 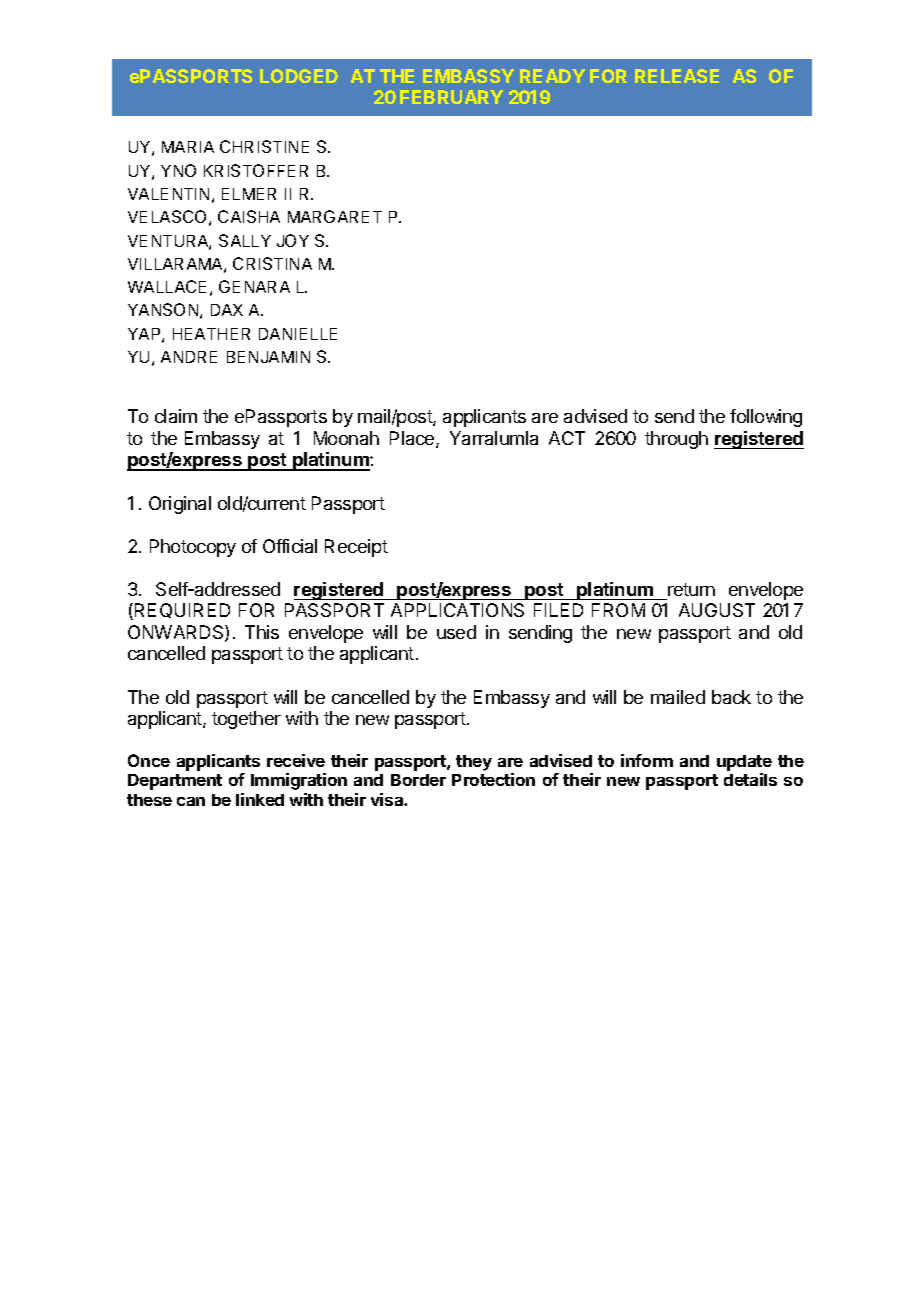 I want to click on MARGARET, so click(x=335, y=216).
